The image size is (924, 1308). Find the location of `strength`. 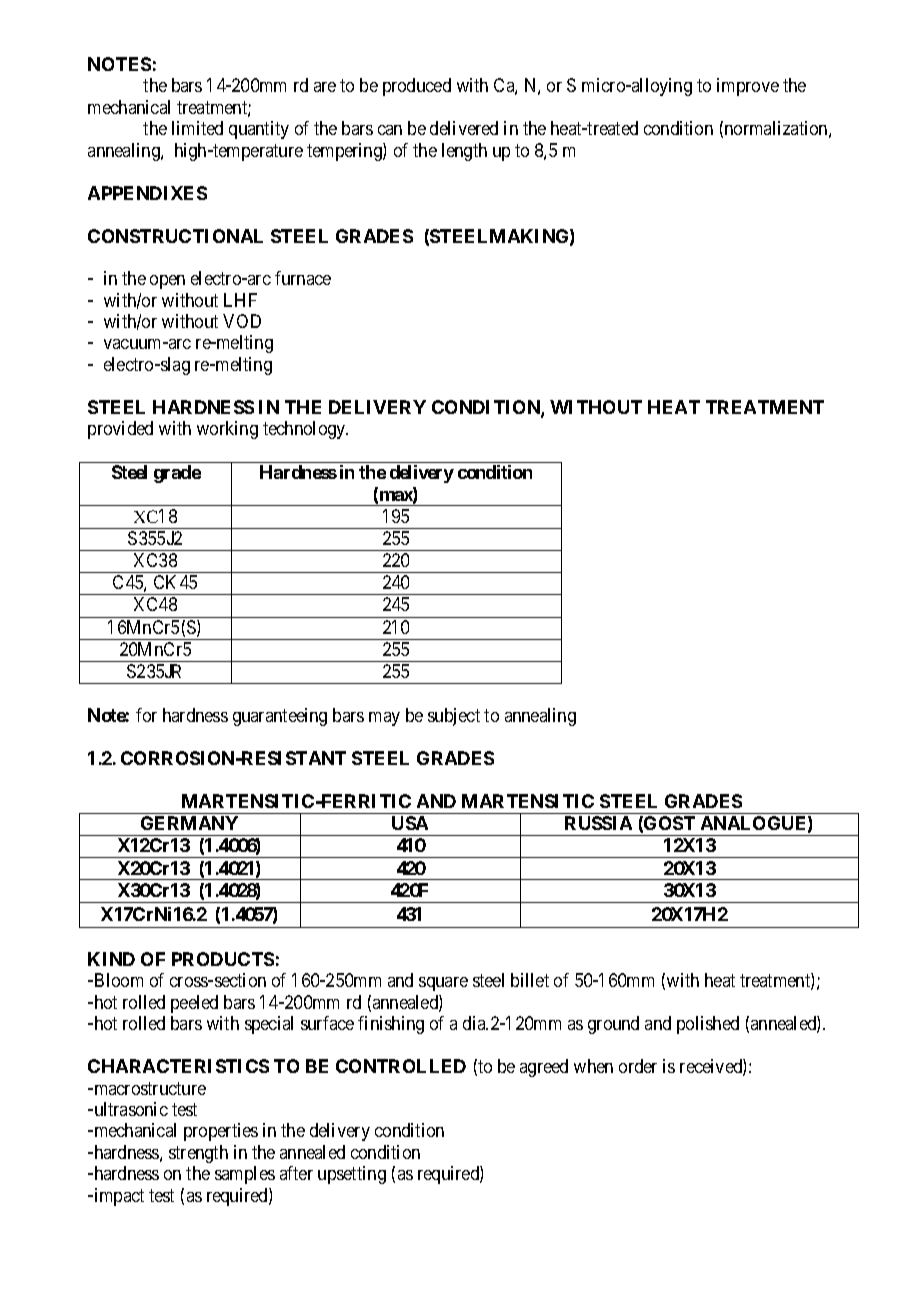

strength is located at coordinates (198, 1154).
